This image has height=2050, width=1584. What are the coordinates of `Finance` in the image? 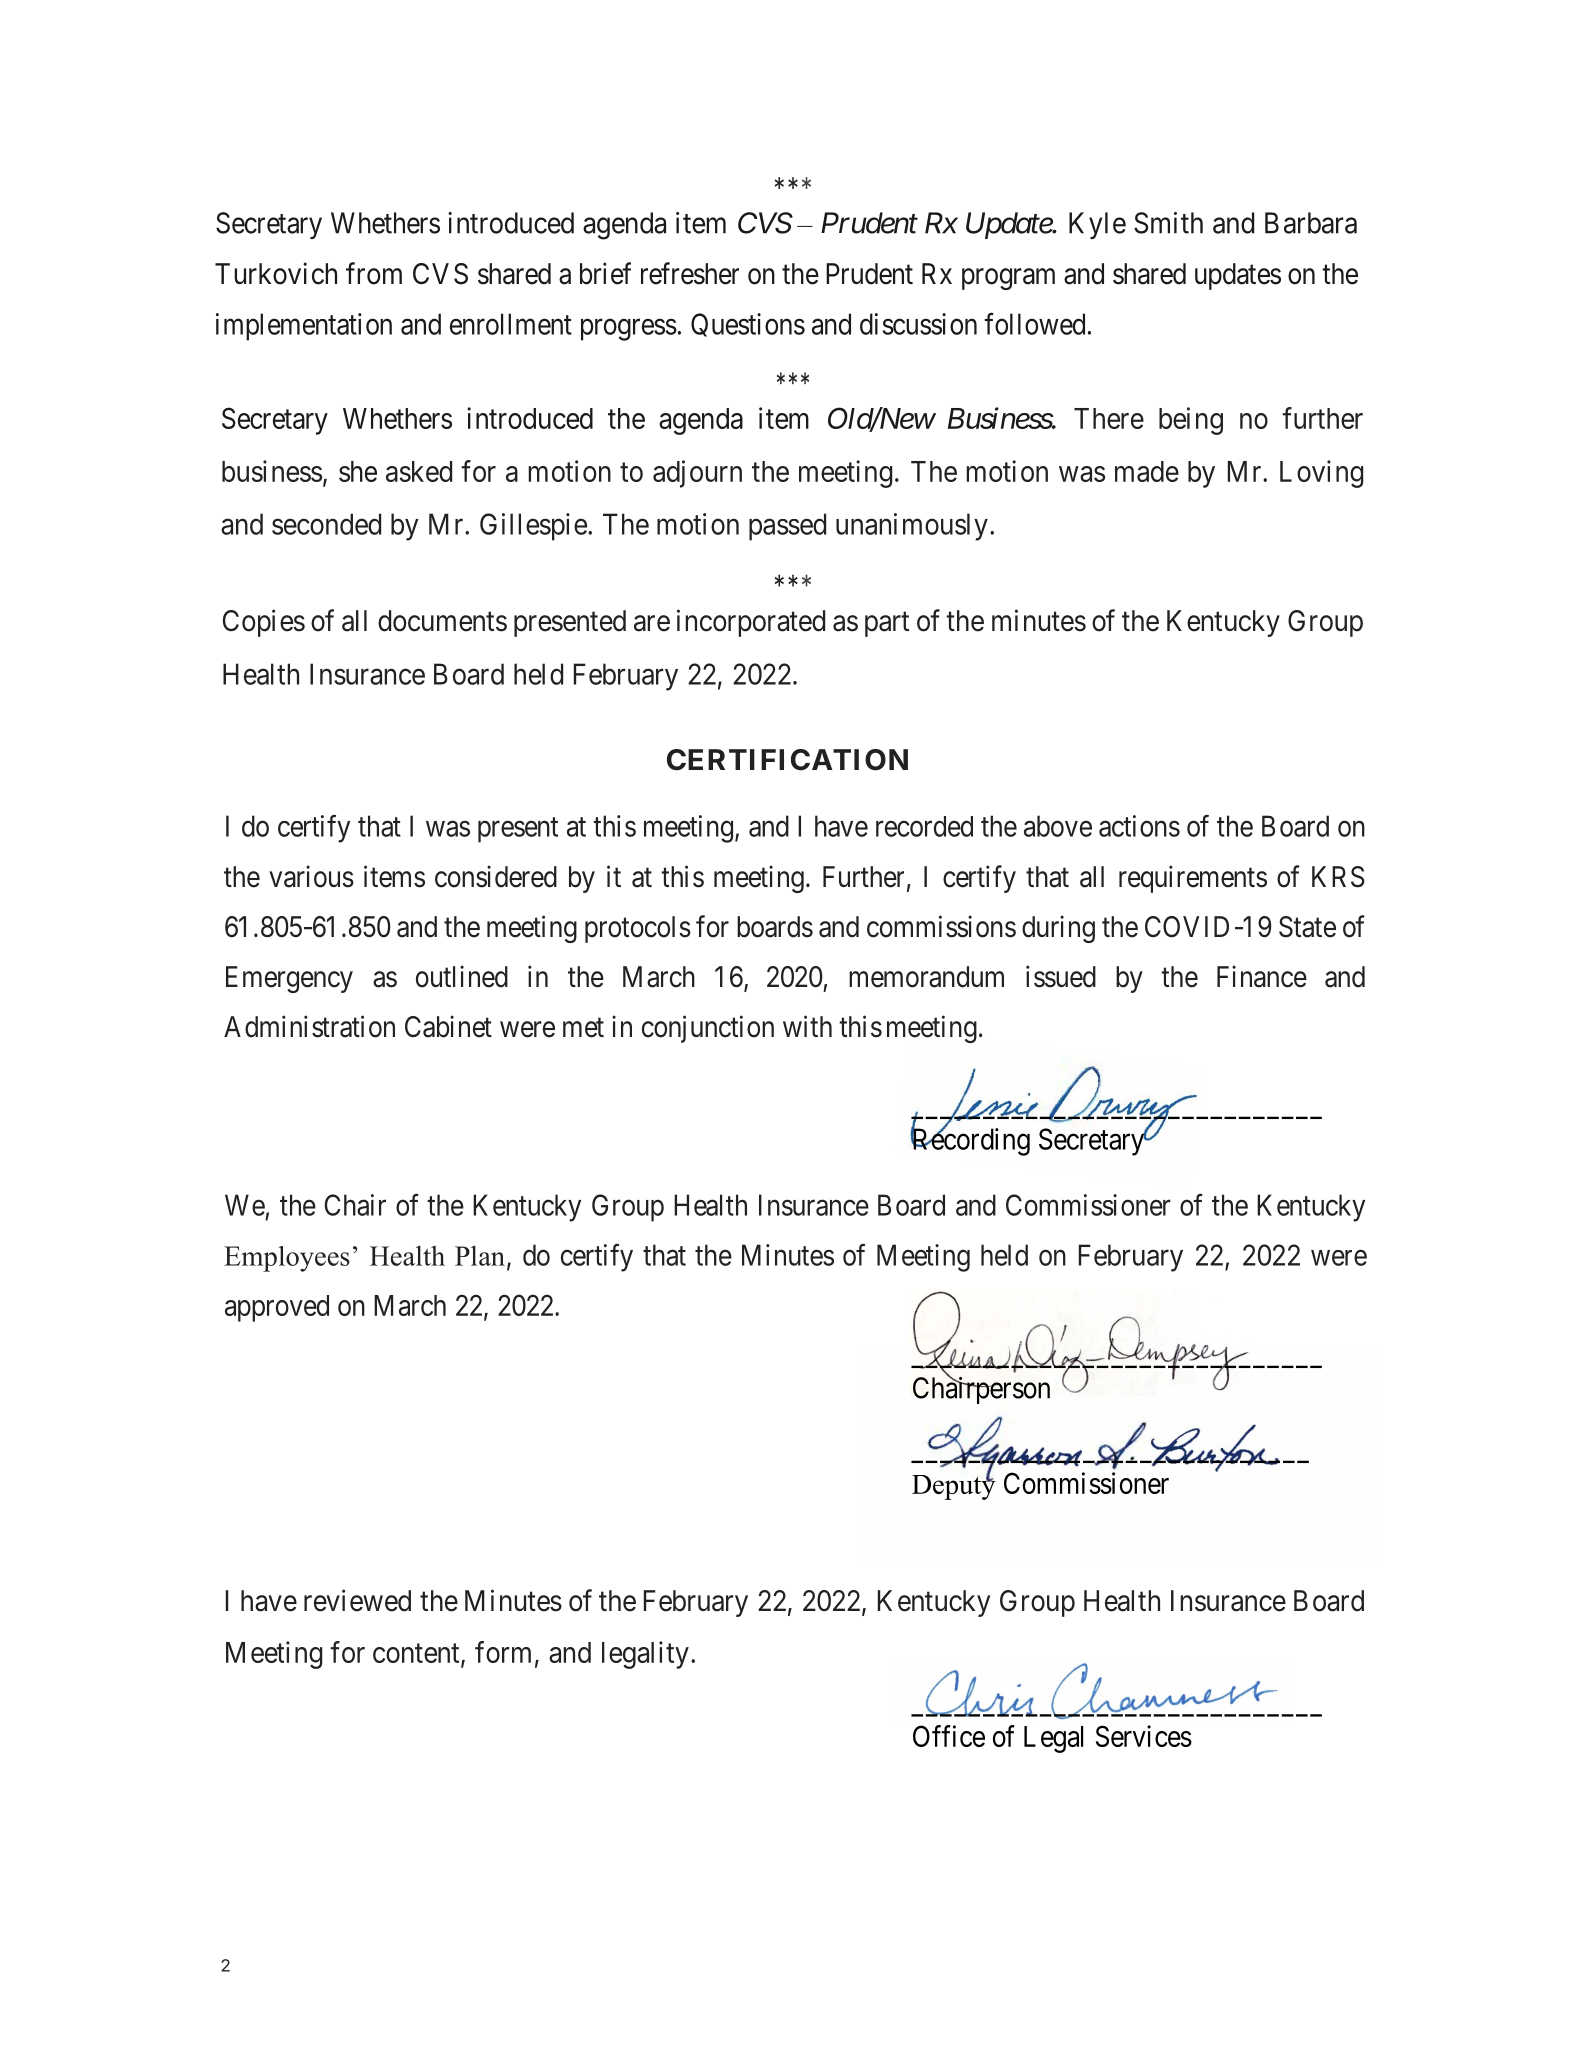 It's located at (1262, 976).
